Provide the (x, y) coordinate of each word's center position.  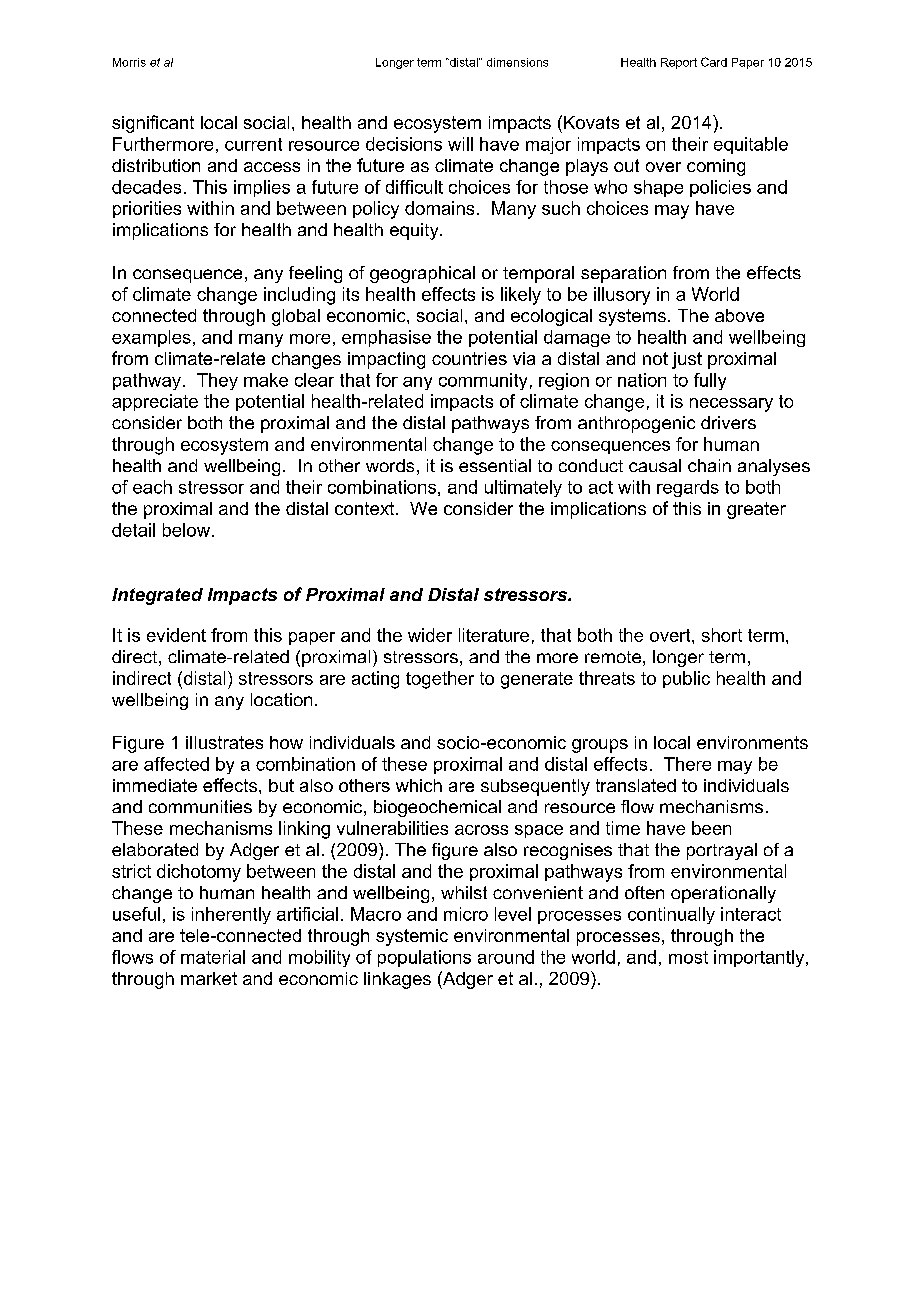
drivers (728, 422)
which (419, 785)
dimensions (517, 62)
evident (176, 635)
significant (153, 124)
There (687, 764)
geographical (422, 274)
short (722, 635)
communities (200, 806)
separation (623, 274)
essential (495, 465)
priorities (147, 209)
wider (430, 635)
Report (679, 63)
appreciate (155, 402)
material (213, 957)
